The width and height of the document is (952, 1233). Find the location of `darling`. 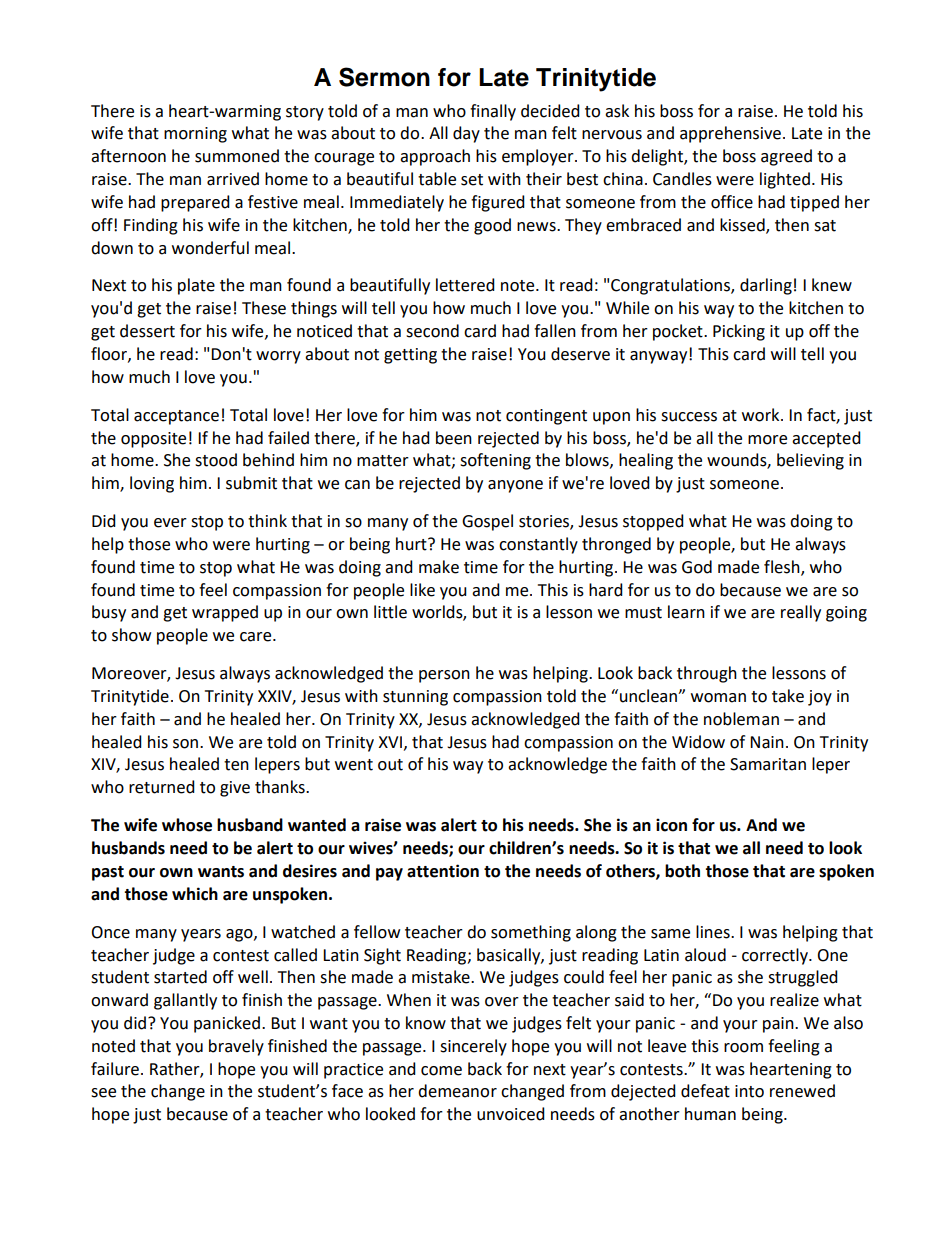

darling is located at coordinates (766, 286).
